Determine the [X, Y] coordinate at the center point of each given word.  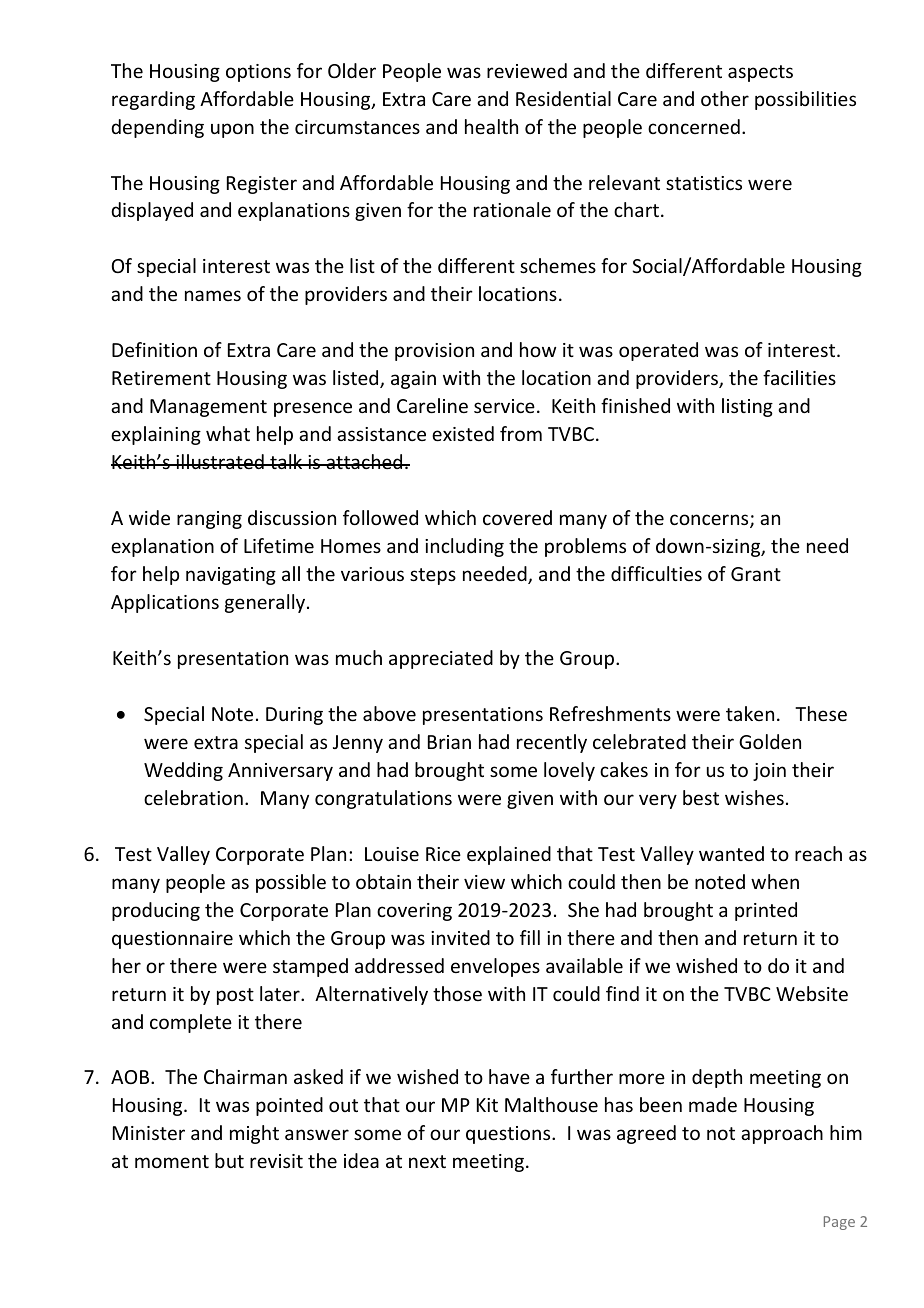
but [229, 1160]
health [491, 126]
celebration [193, 797]
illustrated [220, 461]
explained [509, 855]
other [725, 98]
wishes [754, 797]
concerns [710, 521]
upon [232, 130]
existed [463, 433]
